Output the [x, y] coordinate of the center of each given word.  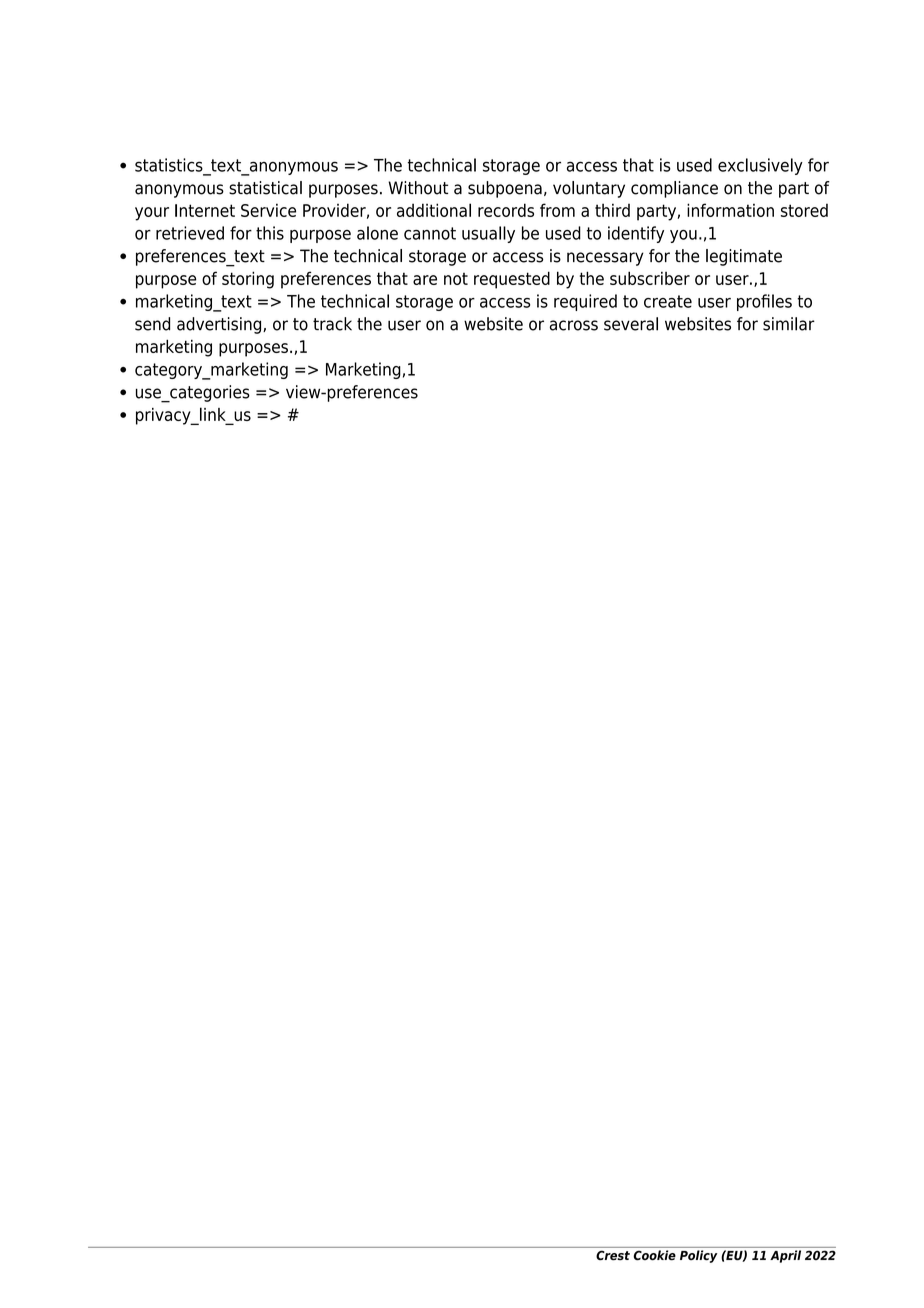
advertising [220, 325]
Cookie [655, 1255]
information [730, 210]
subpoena [505, 189]
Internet [205, 210]
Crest [613, 1255]
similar [789, 324]
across [574, 325]
